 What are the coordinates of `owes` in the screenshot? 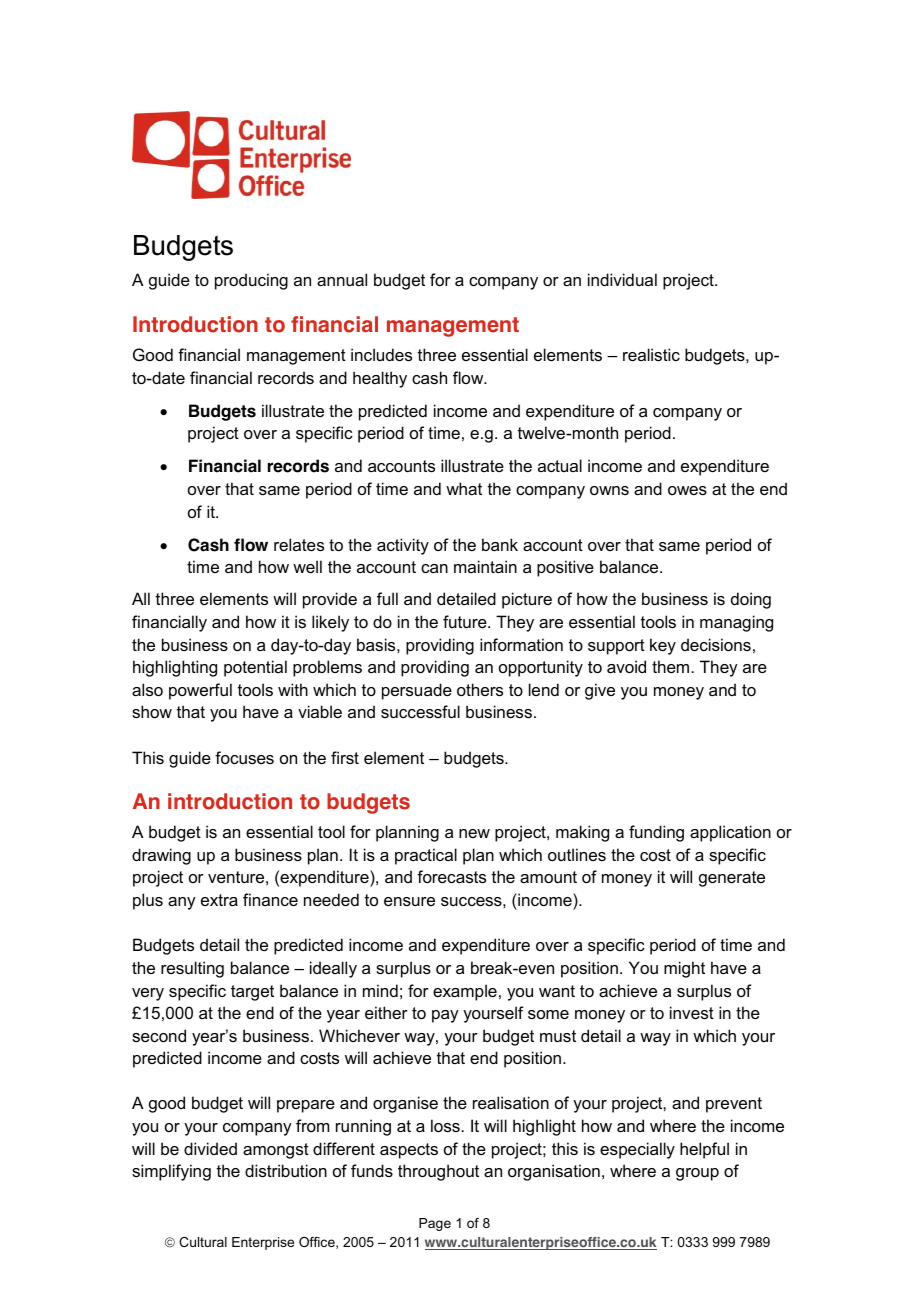 It's located at (687, 490).
